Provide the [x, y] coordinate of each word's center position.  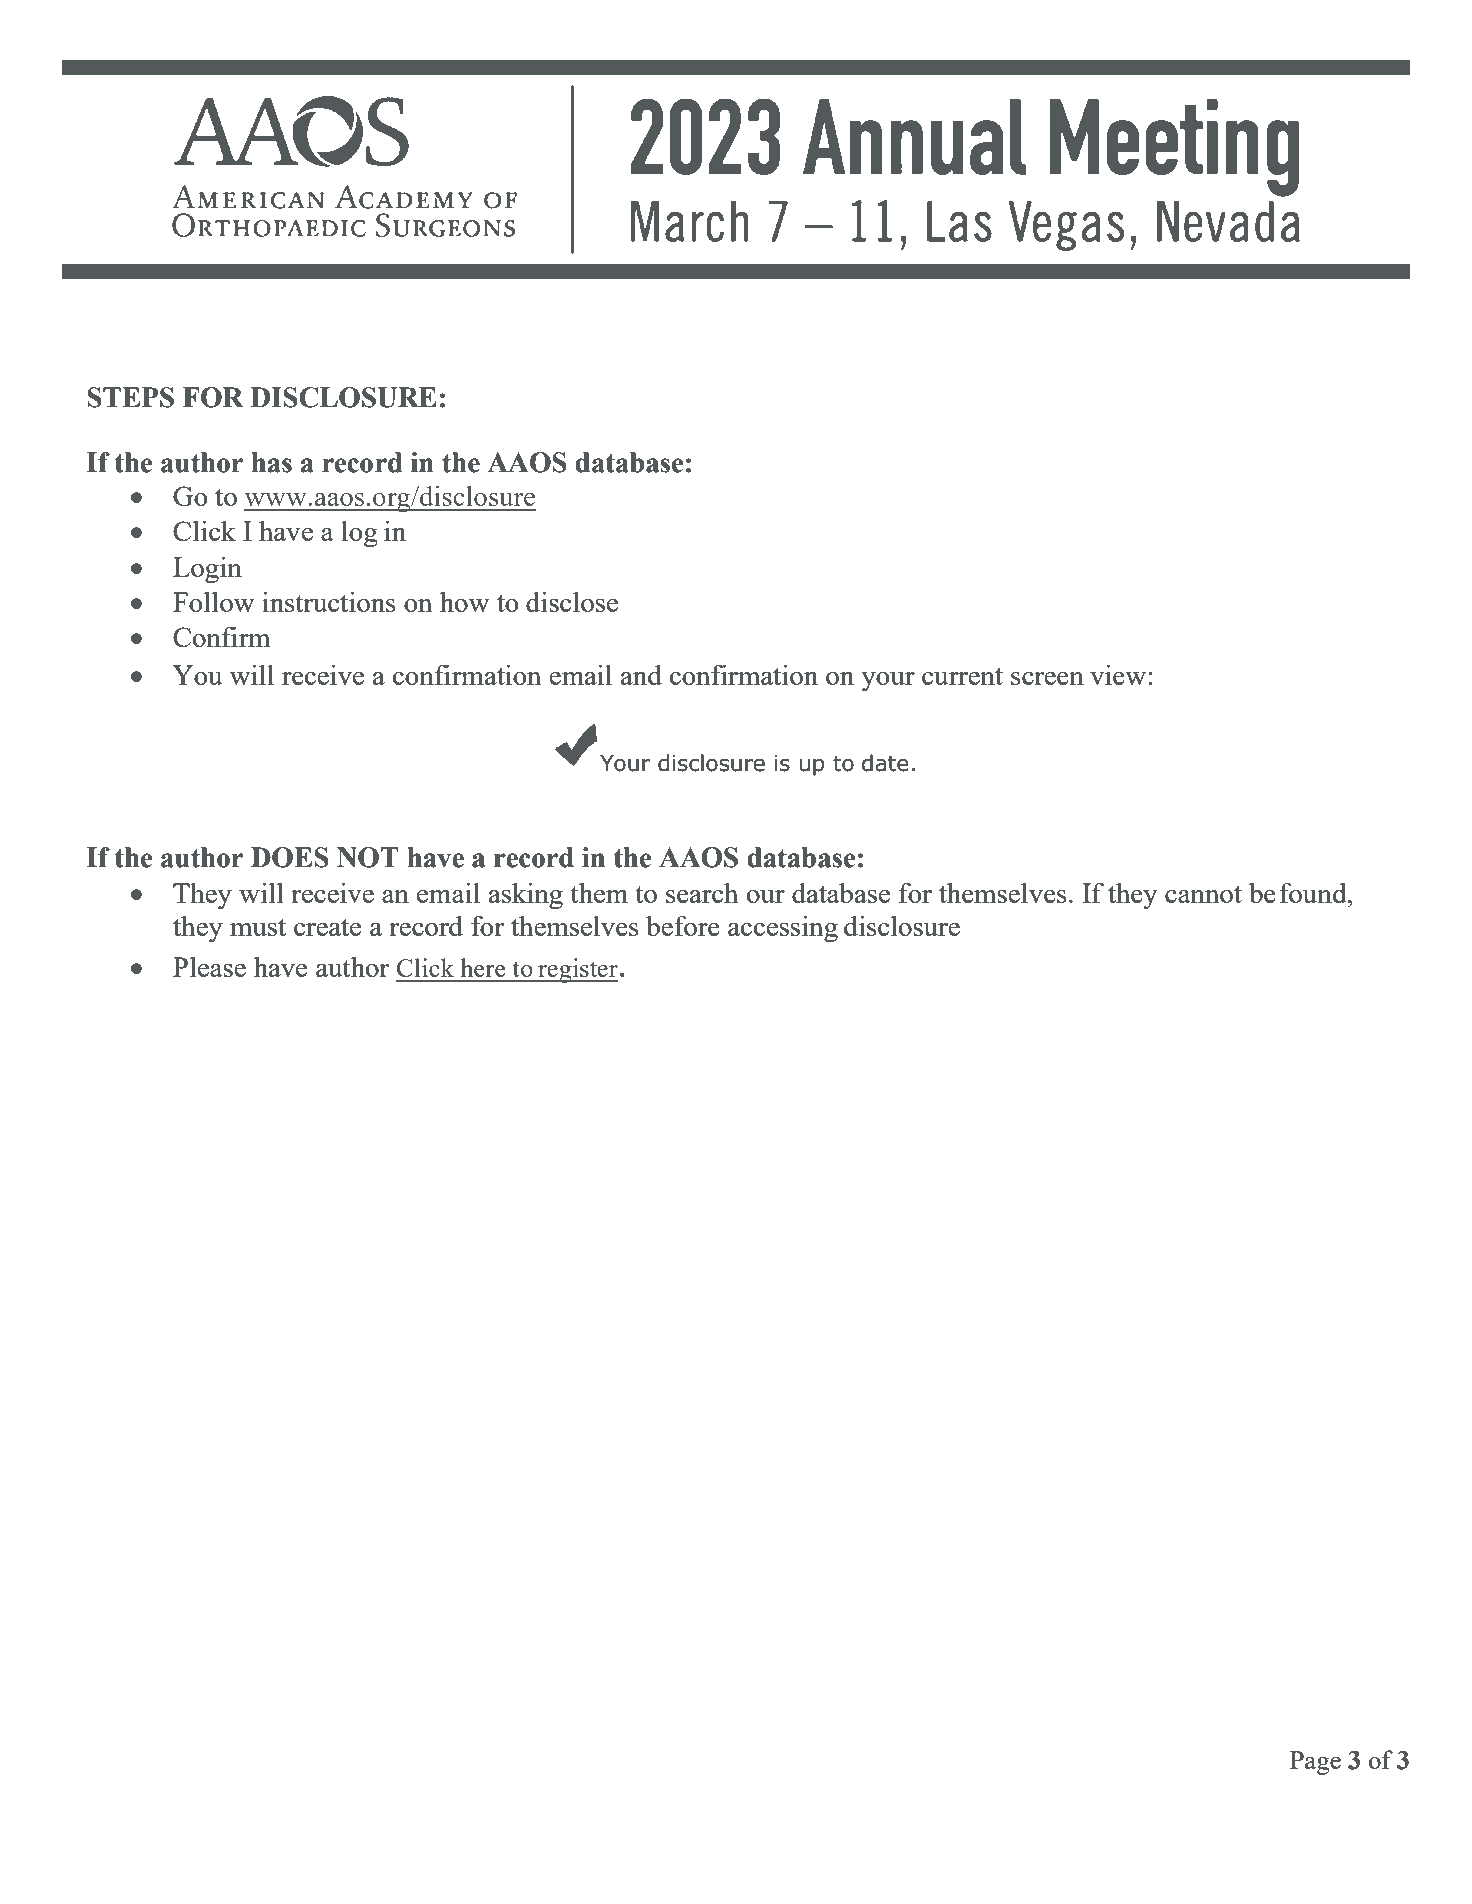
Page [1315, 1763]
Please [209, 966]
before [683, 925]
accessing [783, 929]
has [271, 462]
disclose [572, 601]
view [1119, 674]
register [577, 970]
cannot [1203, 894]
